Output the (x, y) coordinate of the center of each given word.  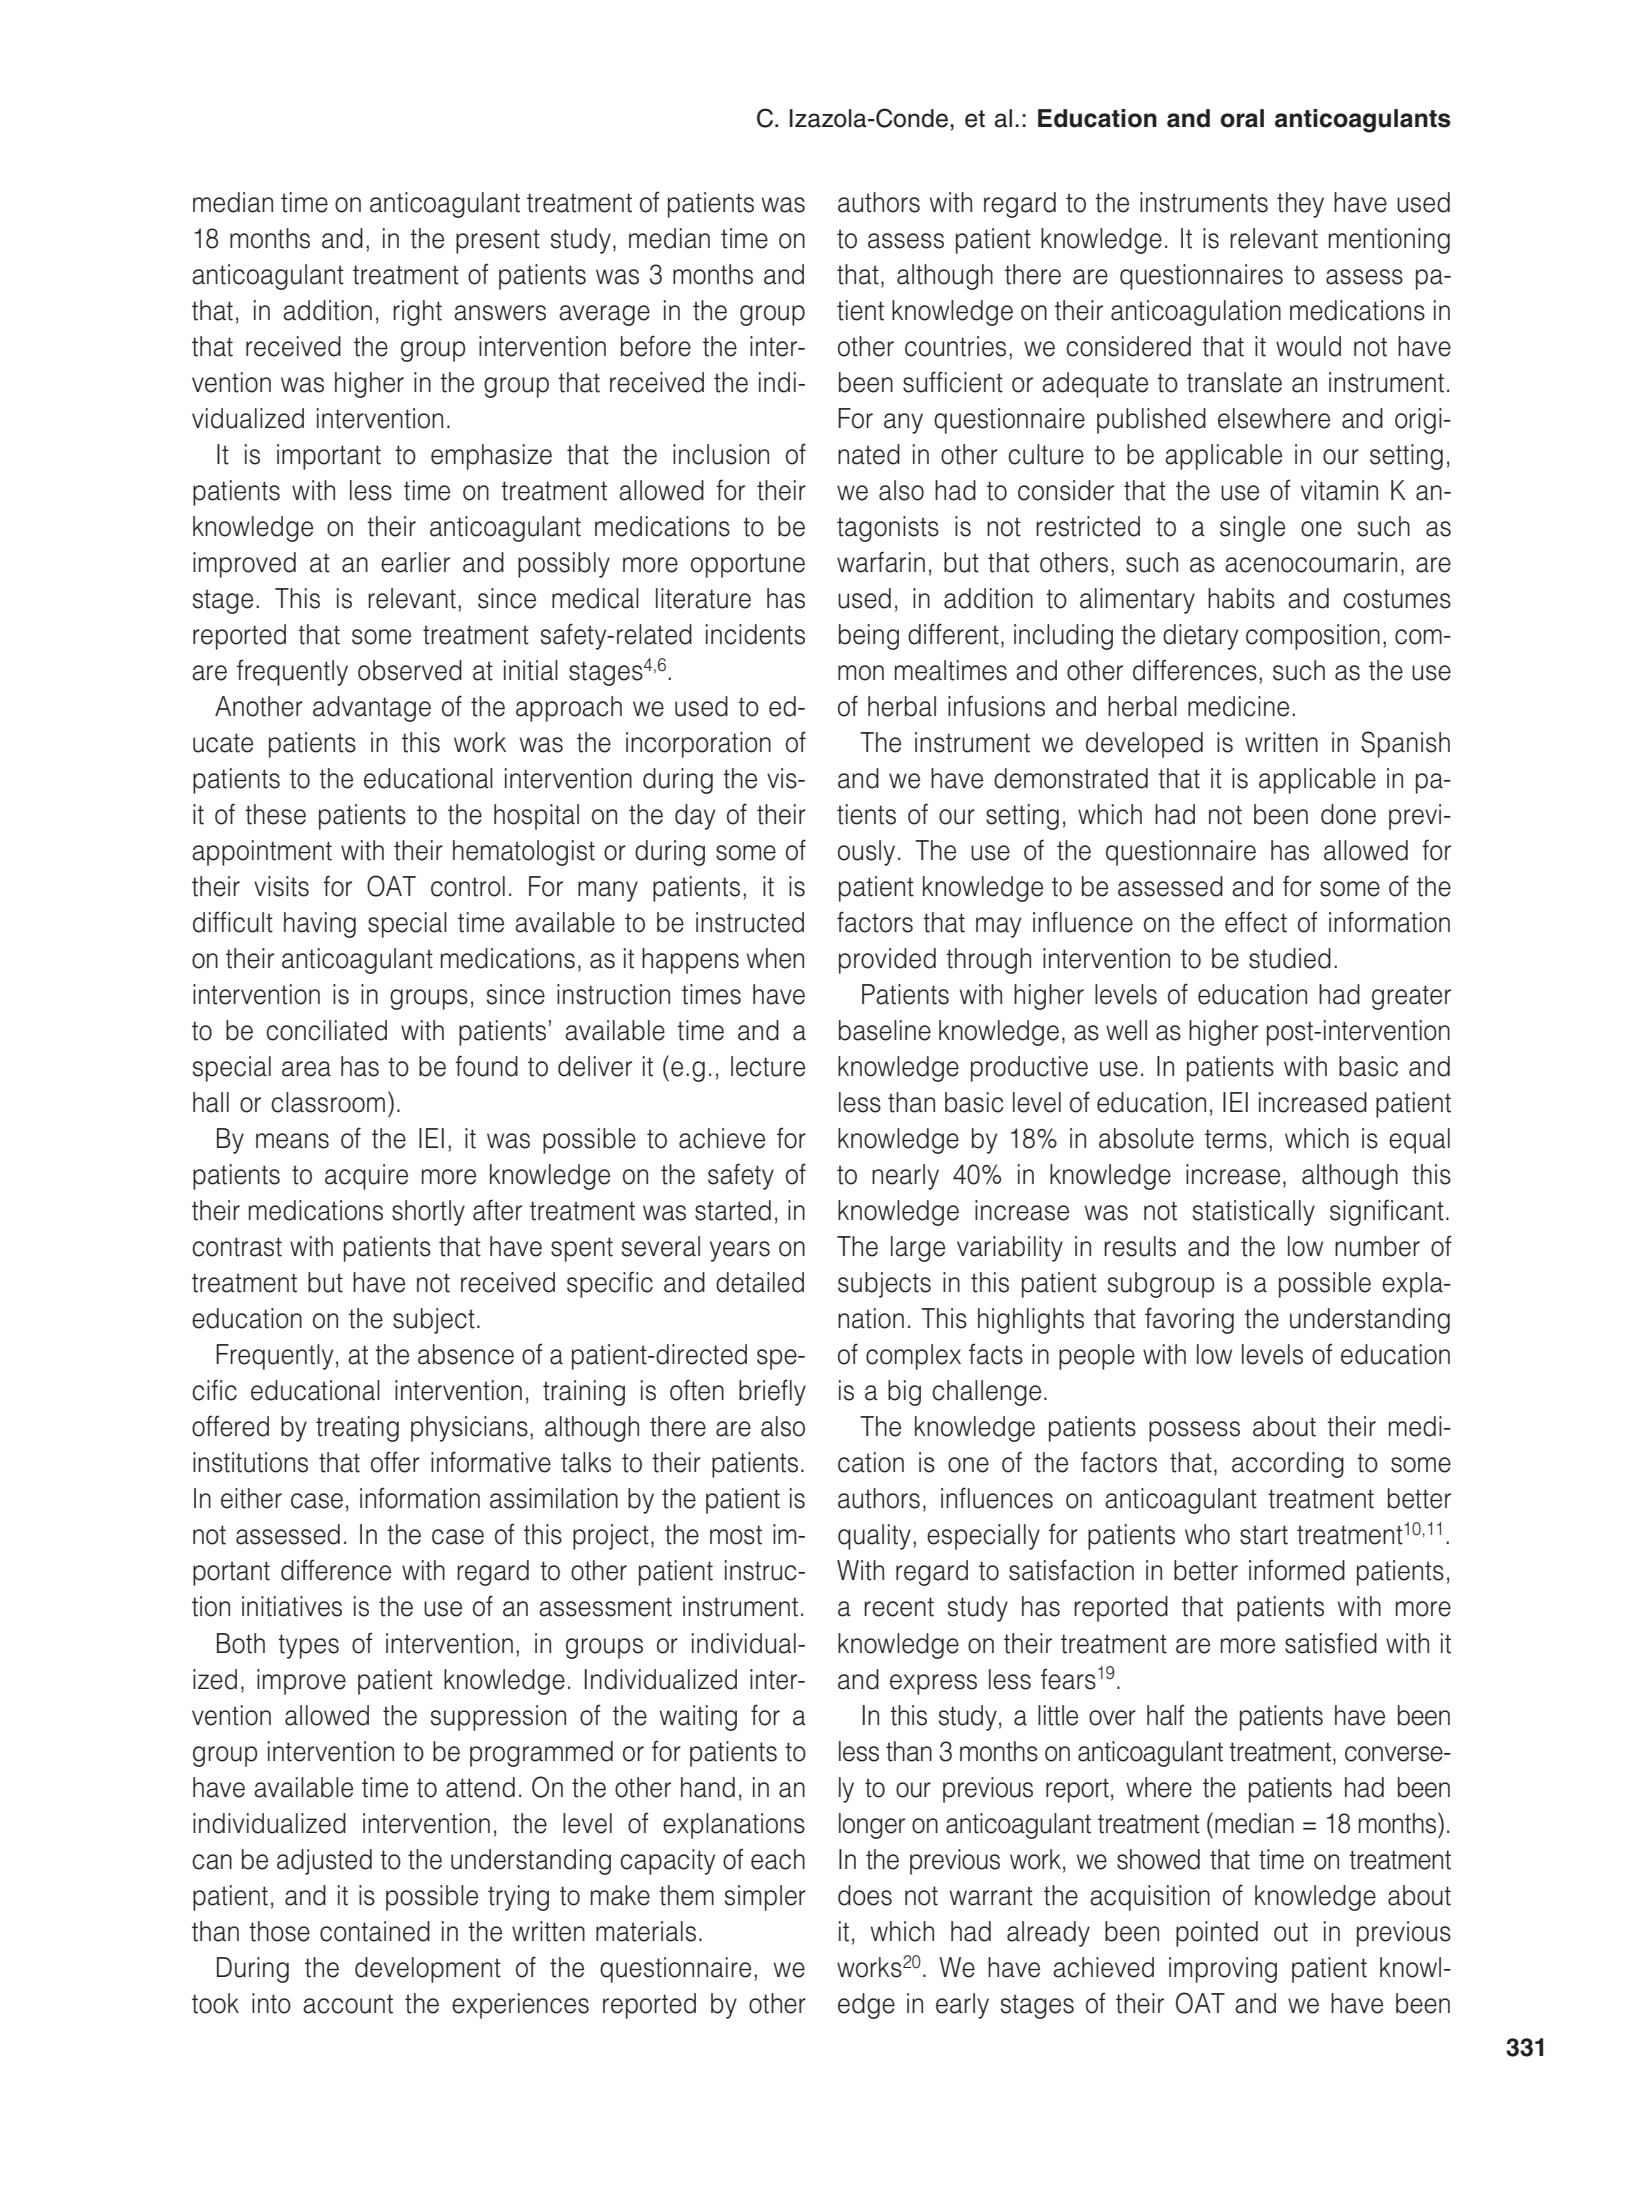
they (1300, 205)
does (865, 1895)
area (306, 1069)
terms (1236, 1139)
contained (375, 1931)
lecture (768, 1066)
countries (955, 346)
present (498, 241)
